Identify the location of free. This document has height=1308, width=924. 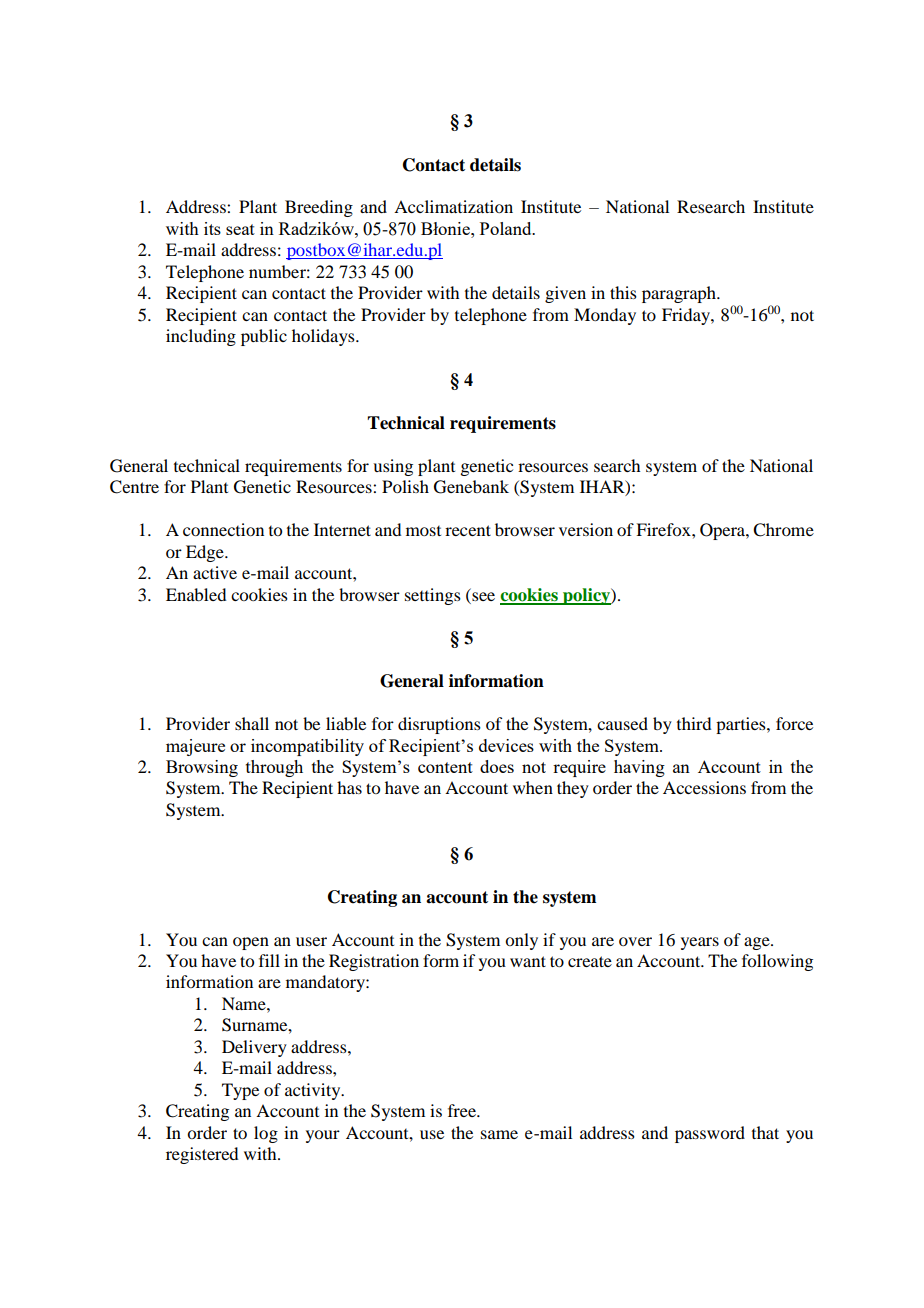
(463, 1110).
